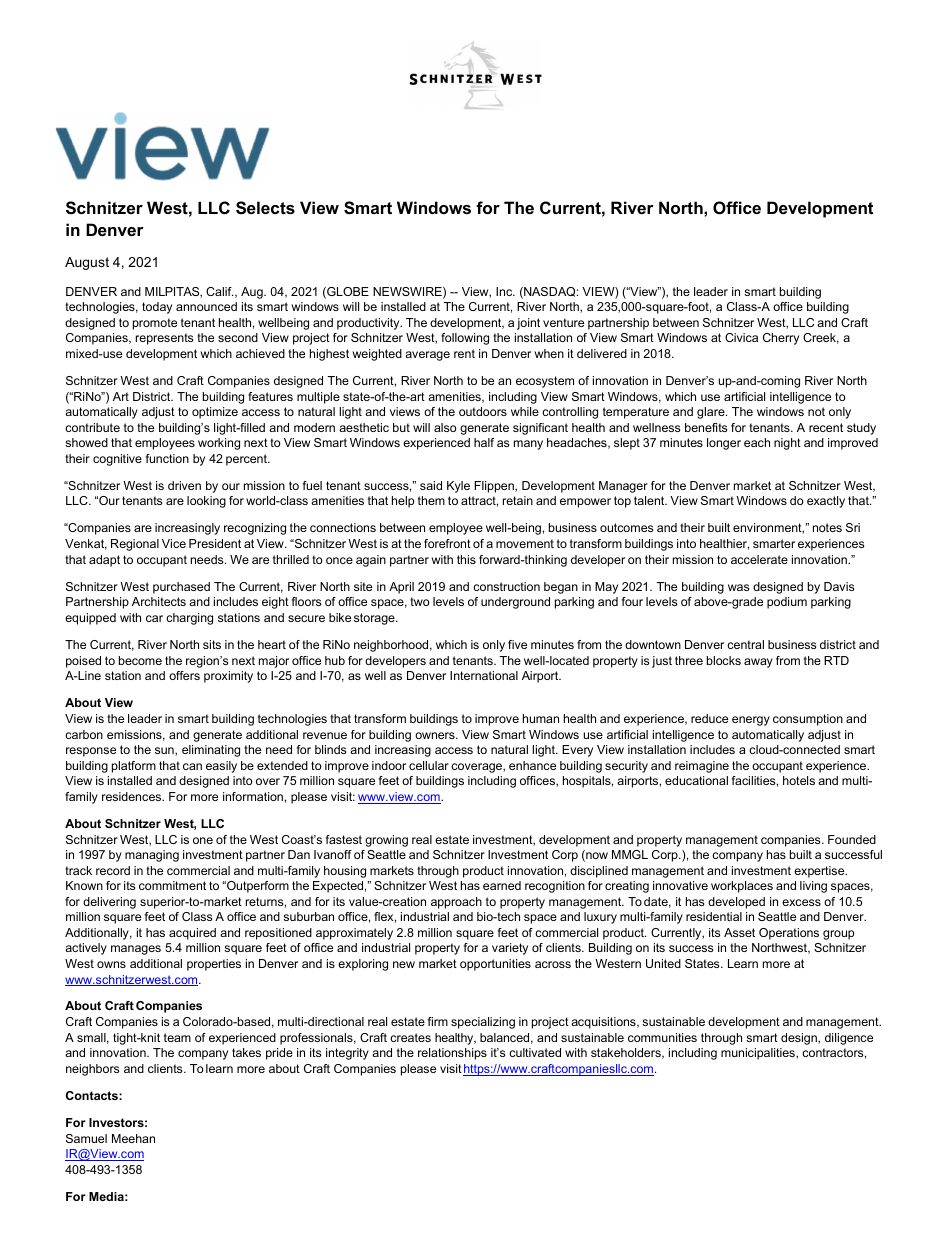  I want to click on hotels, so click(799, 780).
